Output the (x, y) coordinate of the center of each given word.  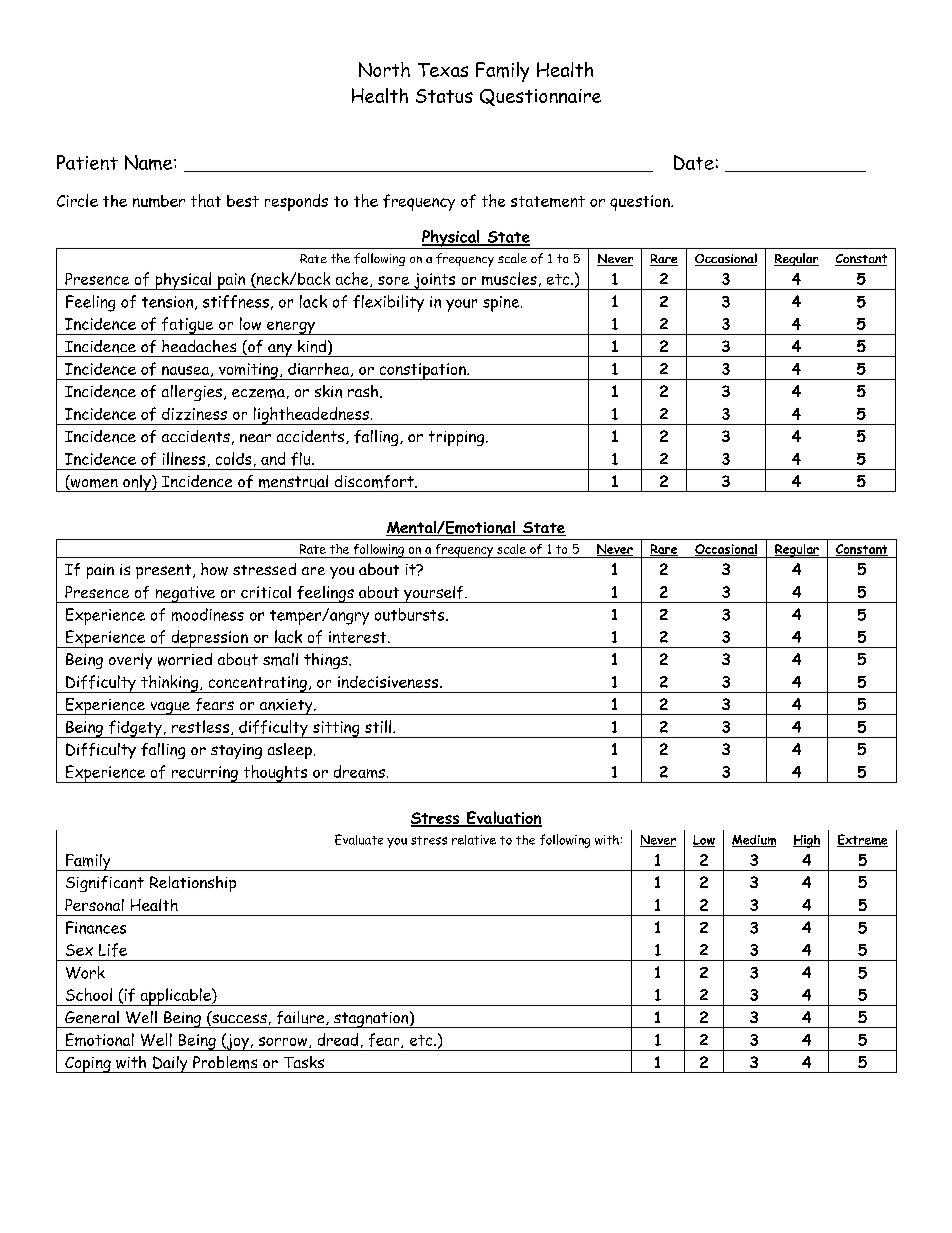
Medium (754, 841)
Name (150, 162)
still (379, 726)
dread (338, 1039)
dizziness (194, 414)
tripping (458, 438)
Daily (170, 1064)
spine (502, 304)
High (806, 841)
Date (694, 162)
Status (444, 96)
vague (170, 708)
